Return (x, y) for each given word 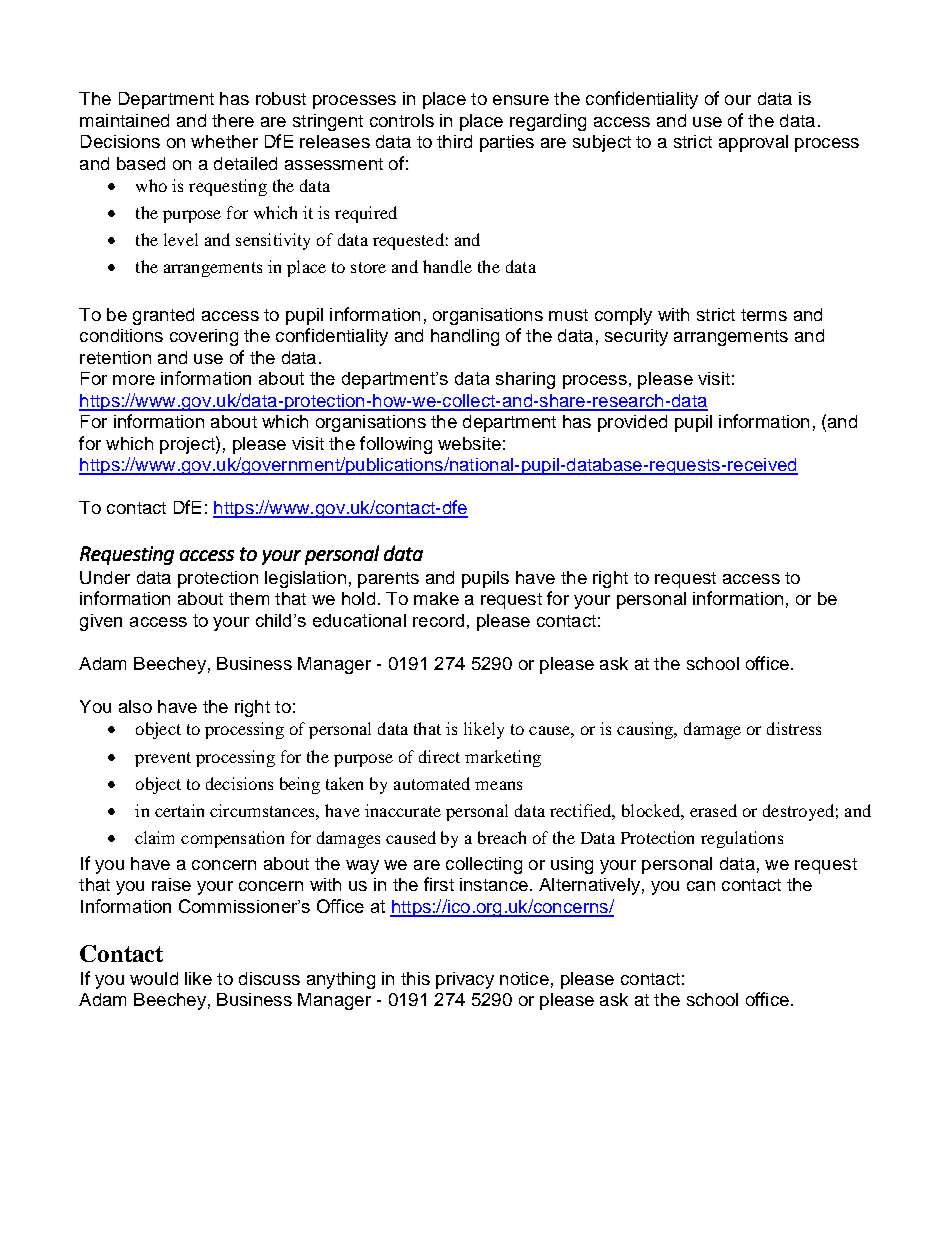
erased (713, 810)
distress (794, 728)
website (469, 443)
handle (447, 266)
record (438, 620)
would (154, 978)
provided (632, 423)
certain (179, 810)
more (134, 380)
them (249, 598)
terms (764, 315)
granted (163, 316)
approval (753, 143)
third (454, 141)
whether (224, 141)
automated (432, 783)
